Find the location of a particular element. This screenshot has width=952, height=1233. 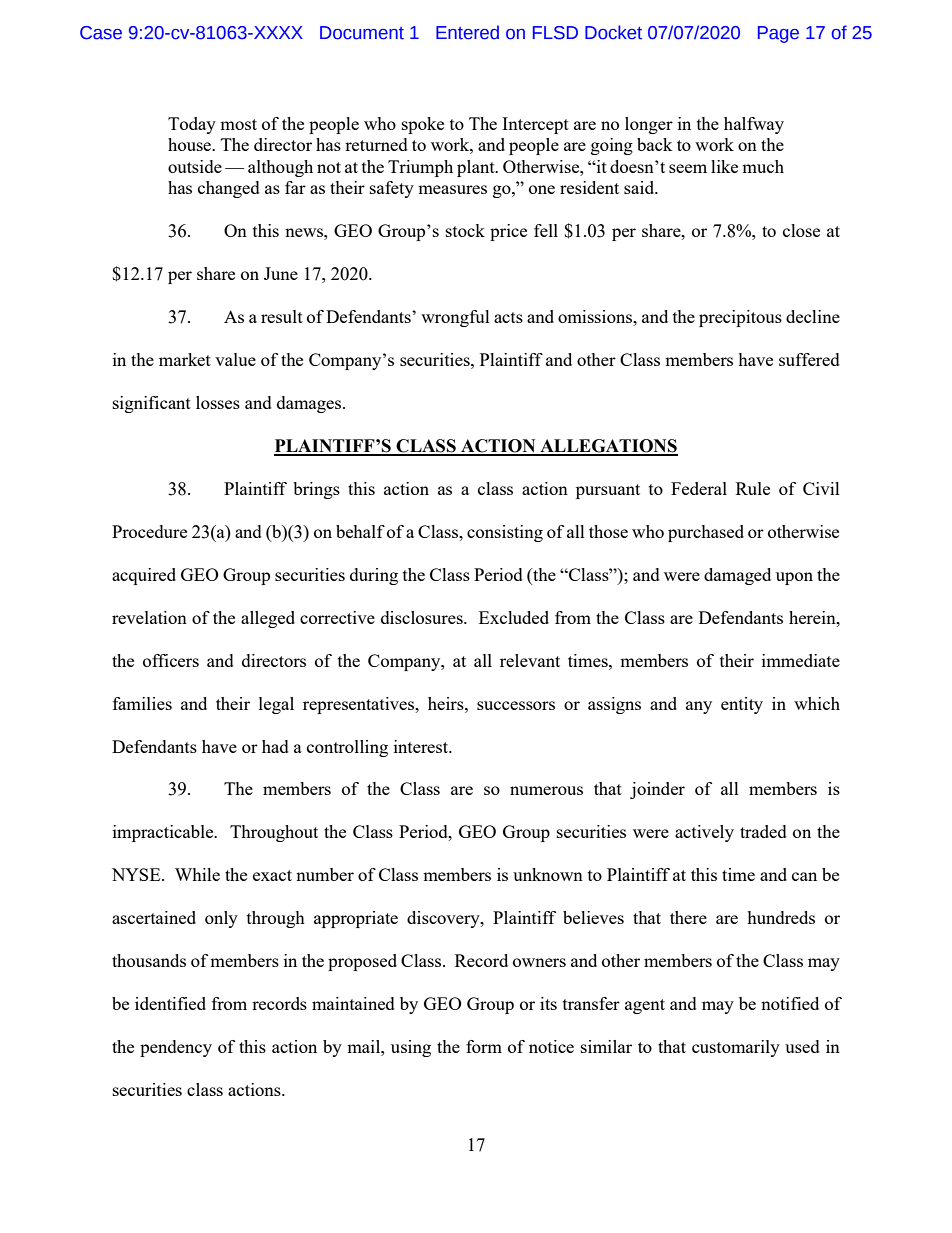

customarily is located at coordinates (736, 1048).
